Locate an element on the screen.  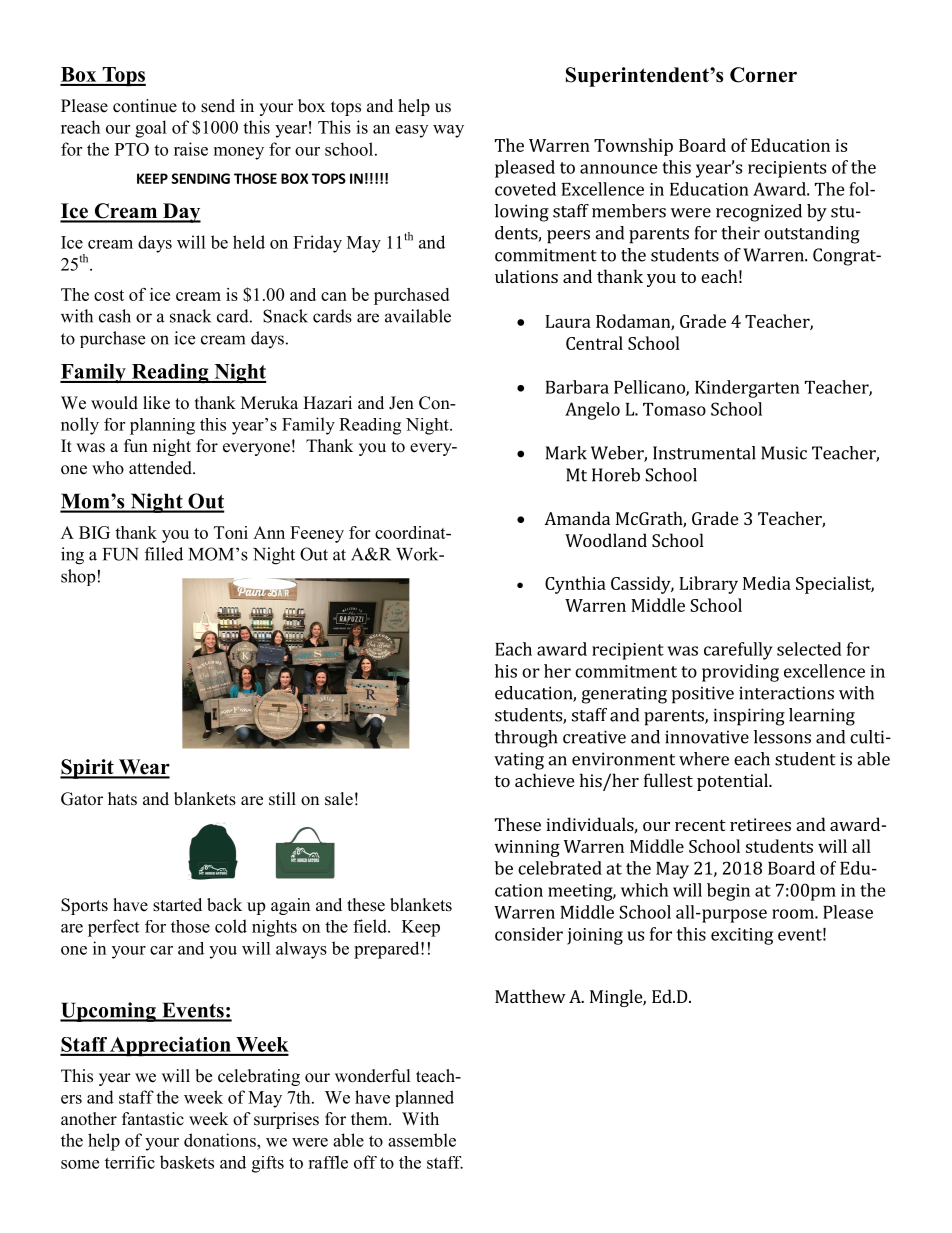
easy is located at coordinates (411, 131).
